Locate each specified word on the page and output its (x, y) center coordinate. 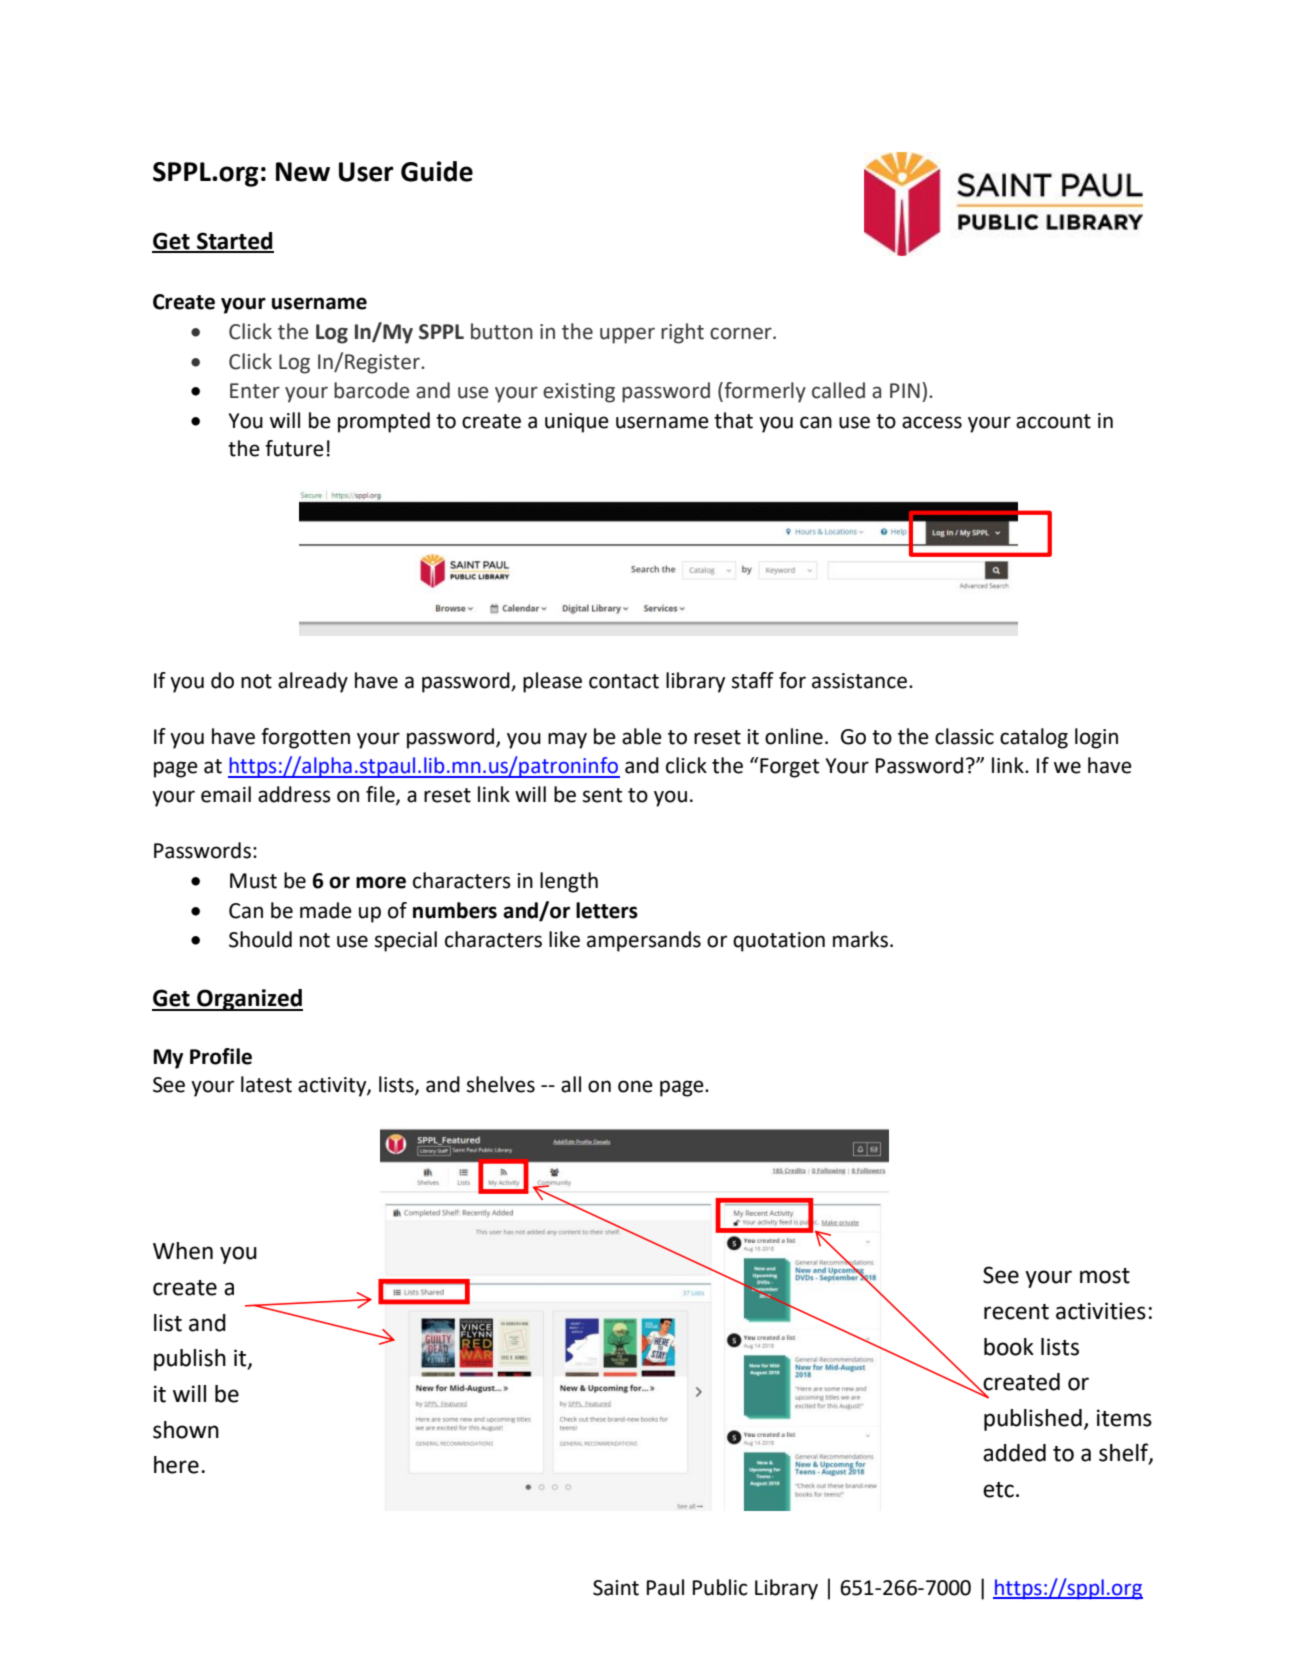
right (682, 333)
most (1105, 1276)
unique (577, 423)
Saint (616, 1588)
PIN (905, 390)
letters (607, 910)
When (183, 1251)
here (176, 1465)
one (635, 1086)
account (1053, 421)
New (303, 172)
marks (860, 939)
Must (253, 881)
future (294, 448)
